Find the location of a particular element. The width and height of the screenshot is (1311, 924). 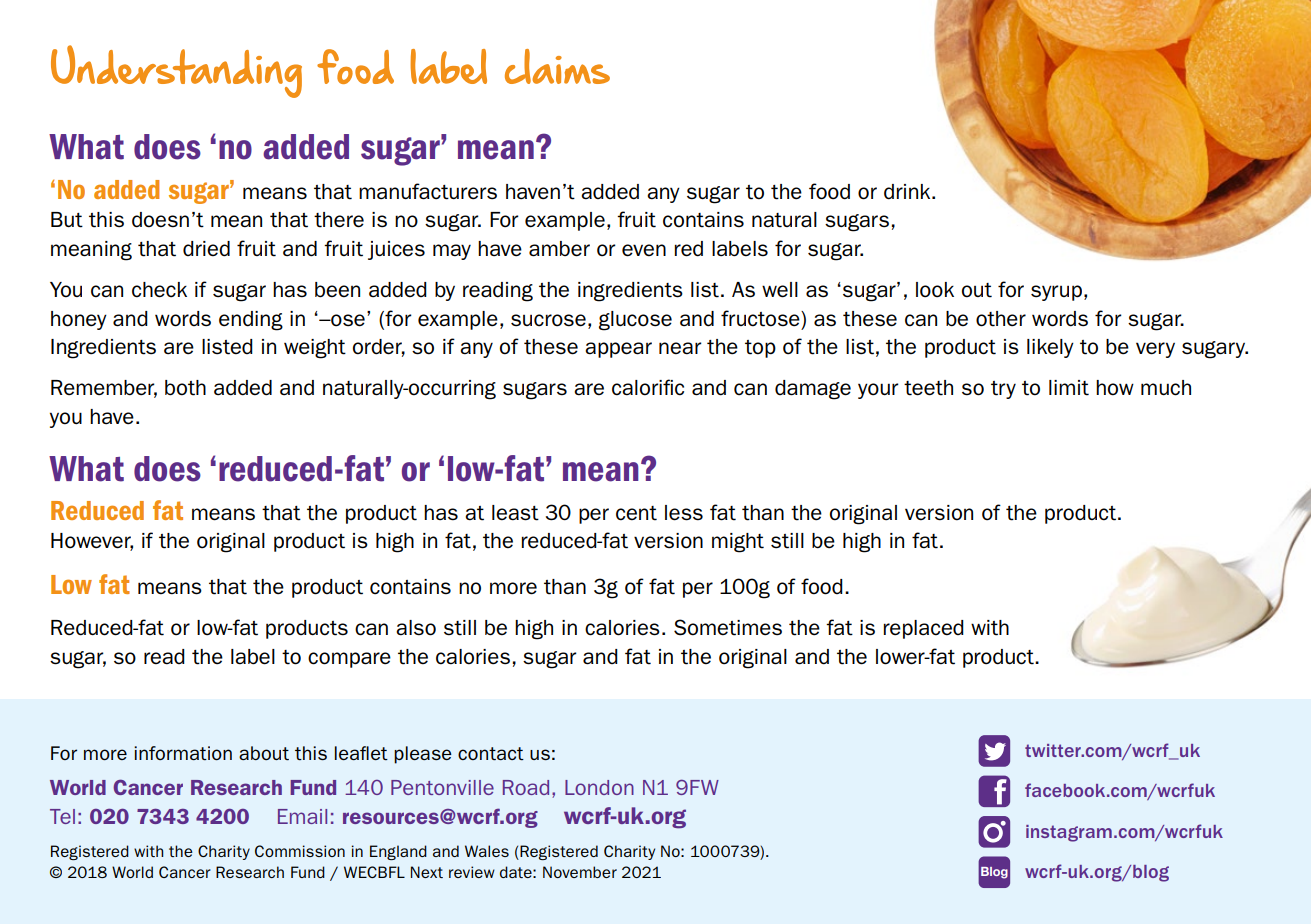

Understanding is located at coordinates (176, 71).
